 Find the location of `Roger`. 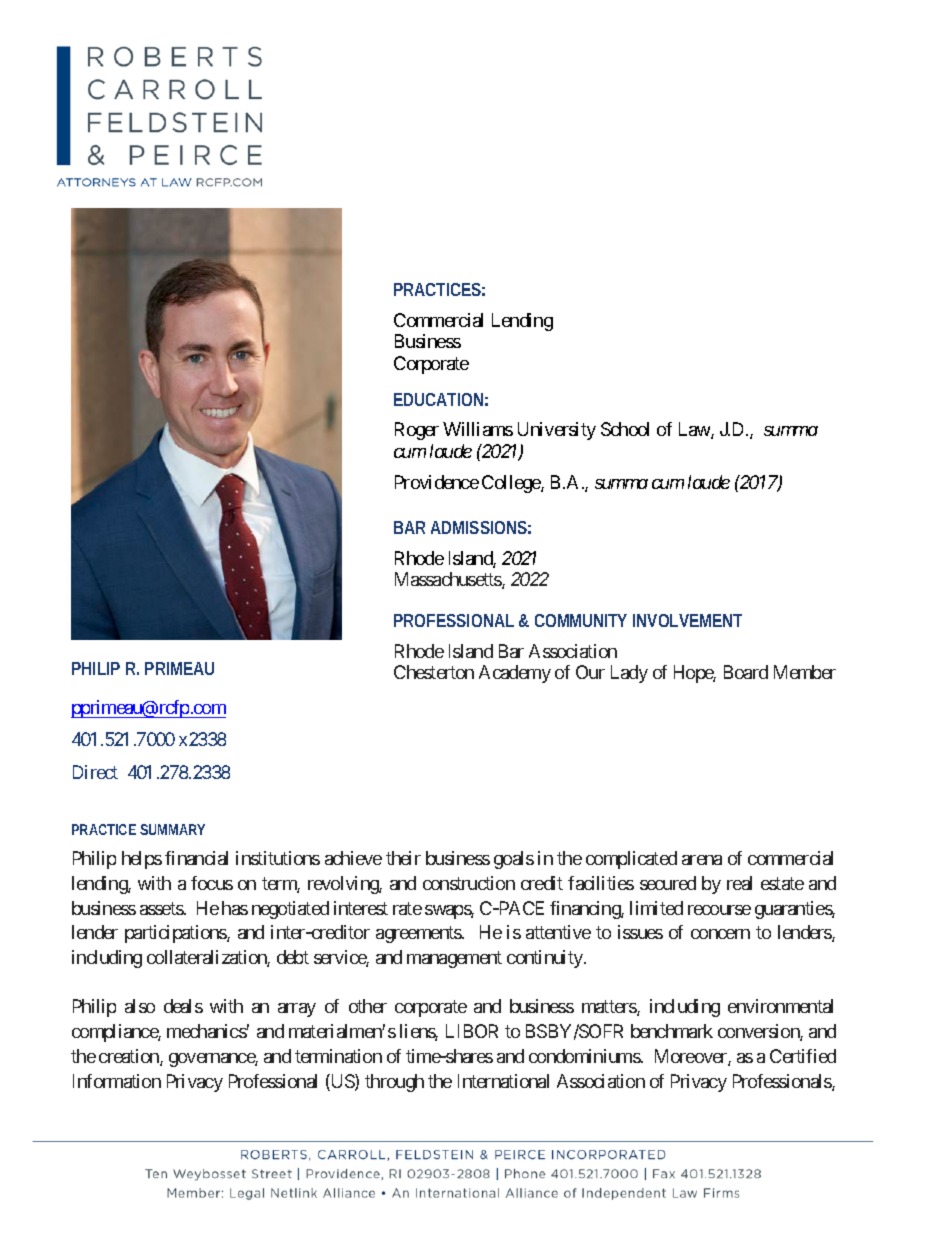

Roger is located at coordinates (417, 431).
